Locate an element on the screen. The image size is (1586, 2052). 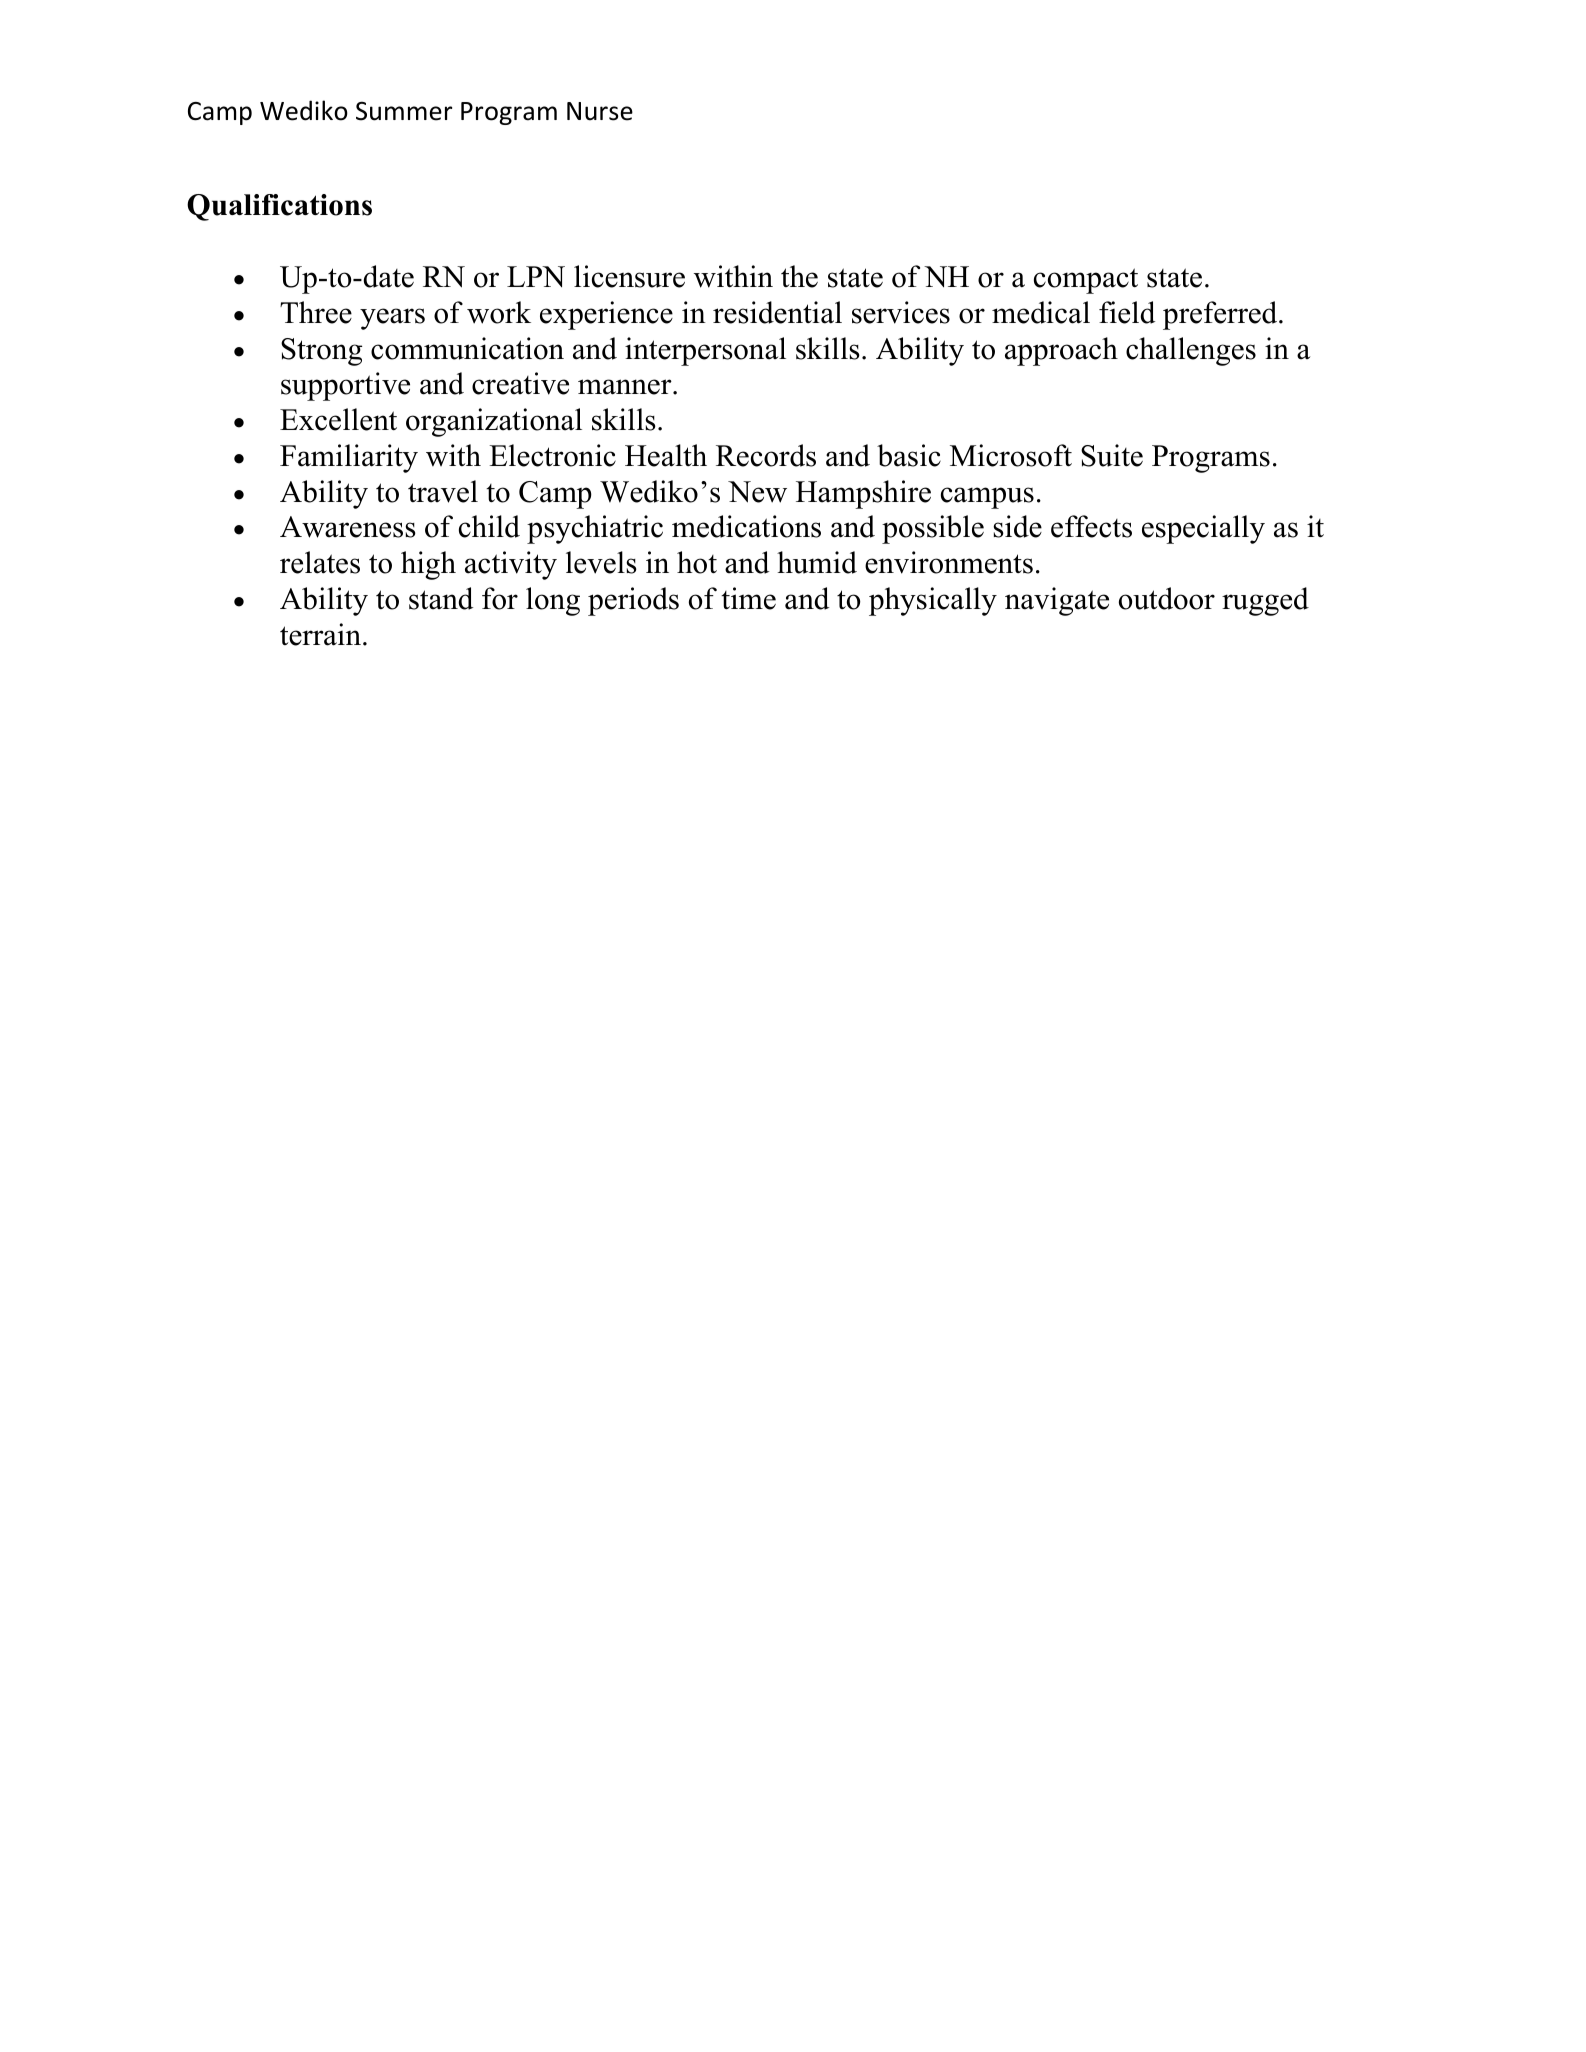
Summer is located at coordinates (404, 111).
